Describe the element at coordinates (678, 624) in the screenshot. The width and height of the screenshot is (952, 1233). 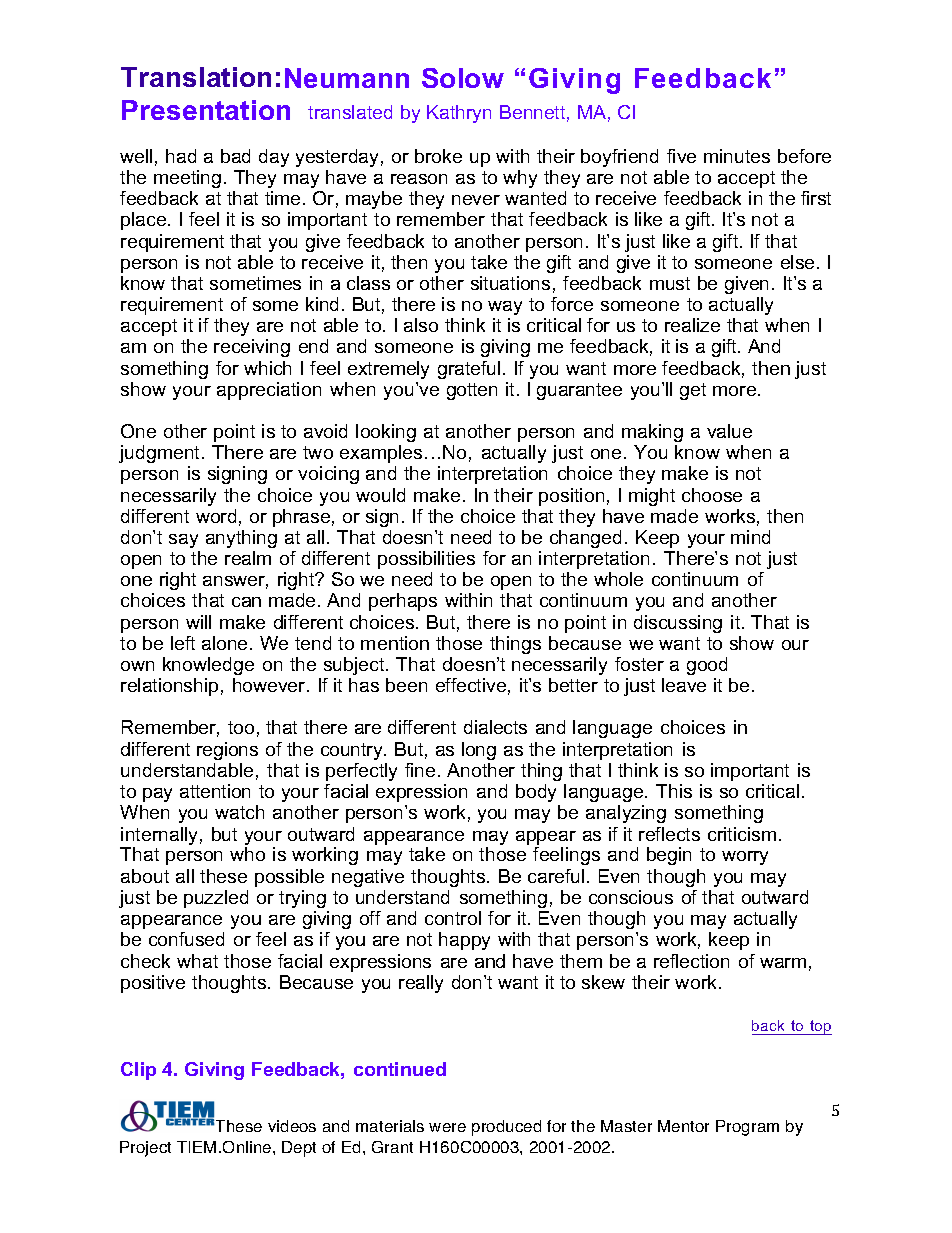
I see `discussing` at that location.
